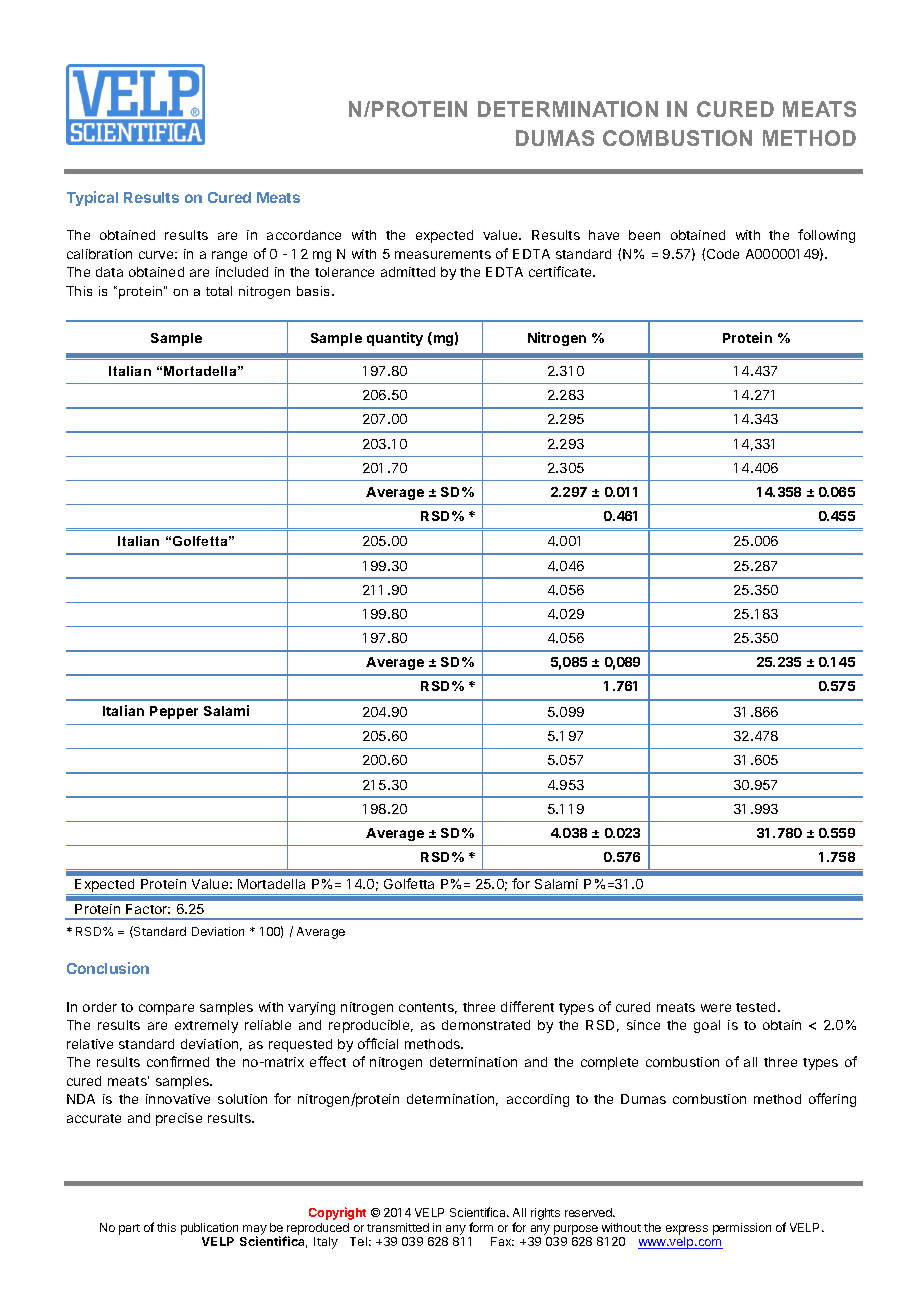 This document has height=1308, width=924. I want to click on measurements, so click(443, 254).
